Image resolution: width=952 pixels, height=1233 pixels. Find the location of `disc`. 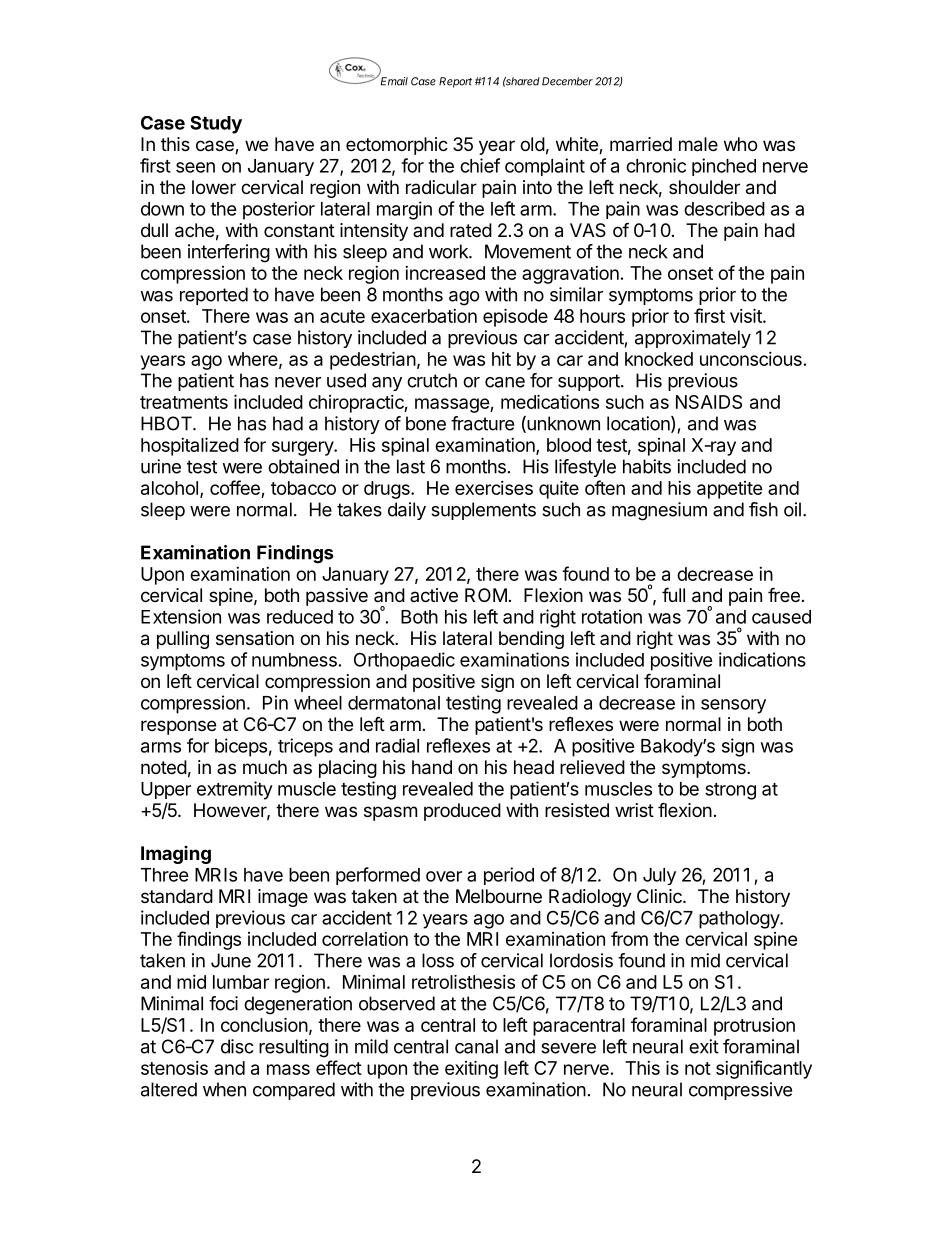

disc is located at coordinates (237, 1046).
